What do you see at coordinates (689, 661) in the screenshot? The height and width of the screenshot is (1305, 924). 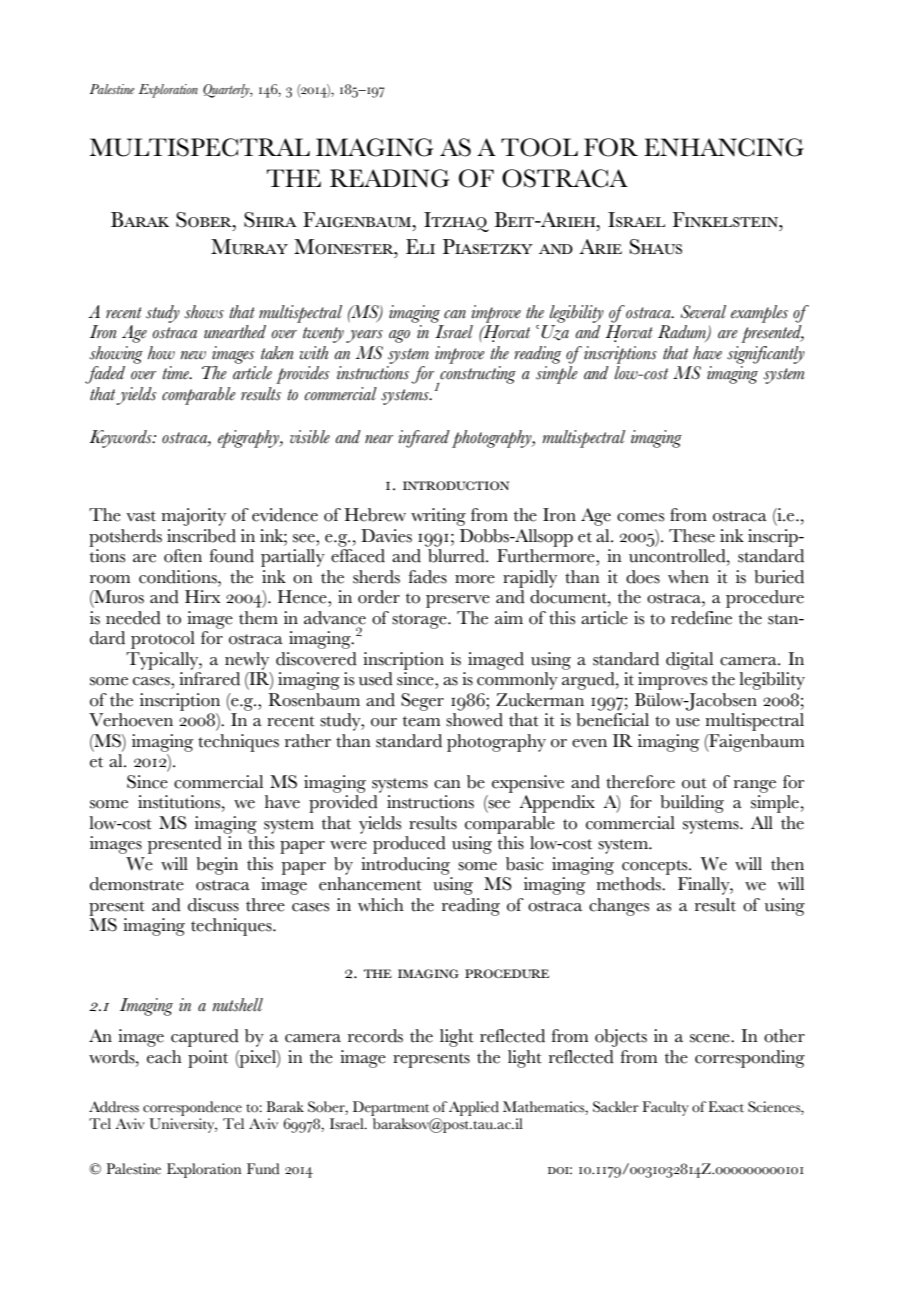 I see `digital` at bounding box center [689, 661].
